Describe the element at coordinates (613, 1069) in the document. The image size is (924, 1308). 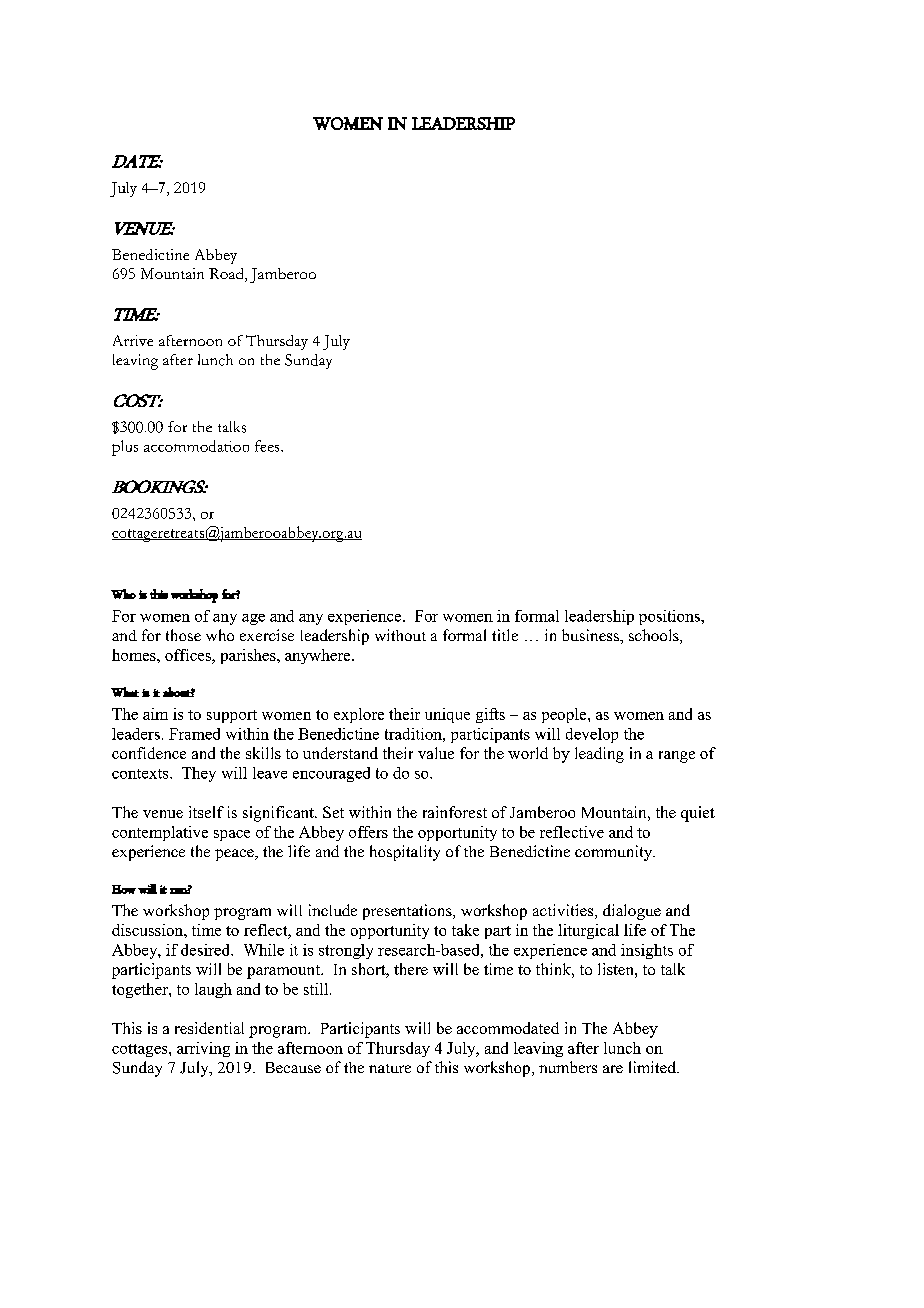
I see `are` at that location.
